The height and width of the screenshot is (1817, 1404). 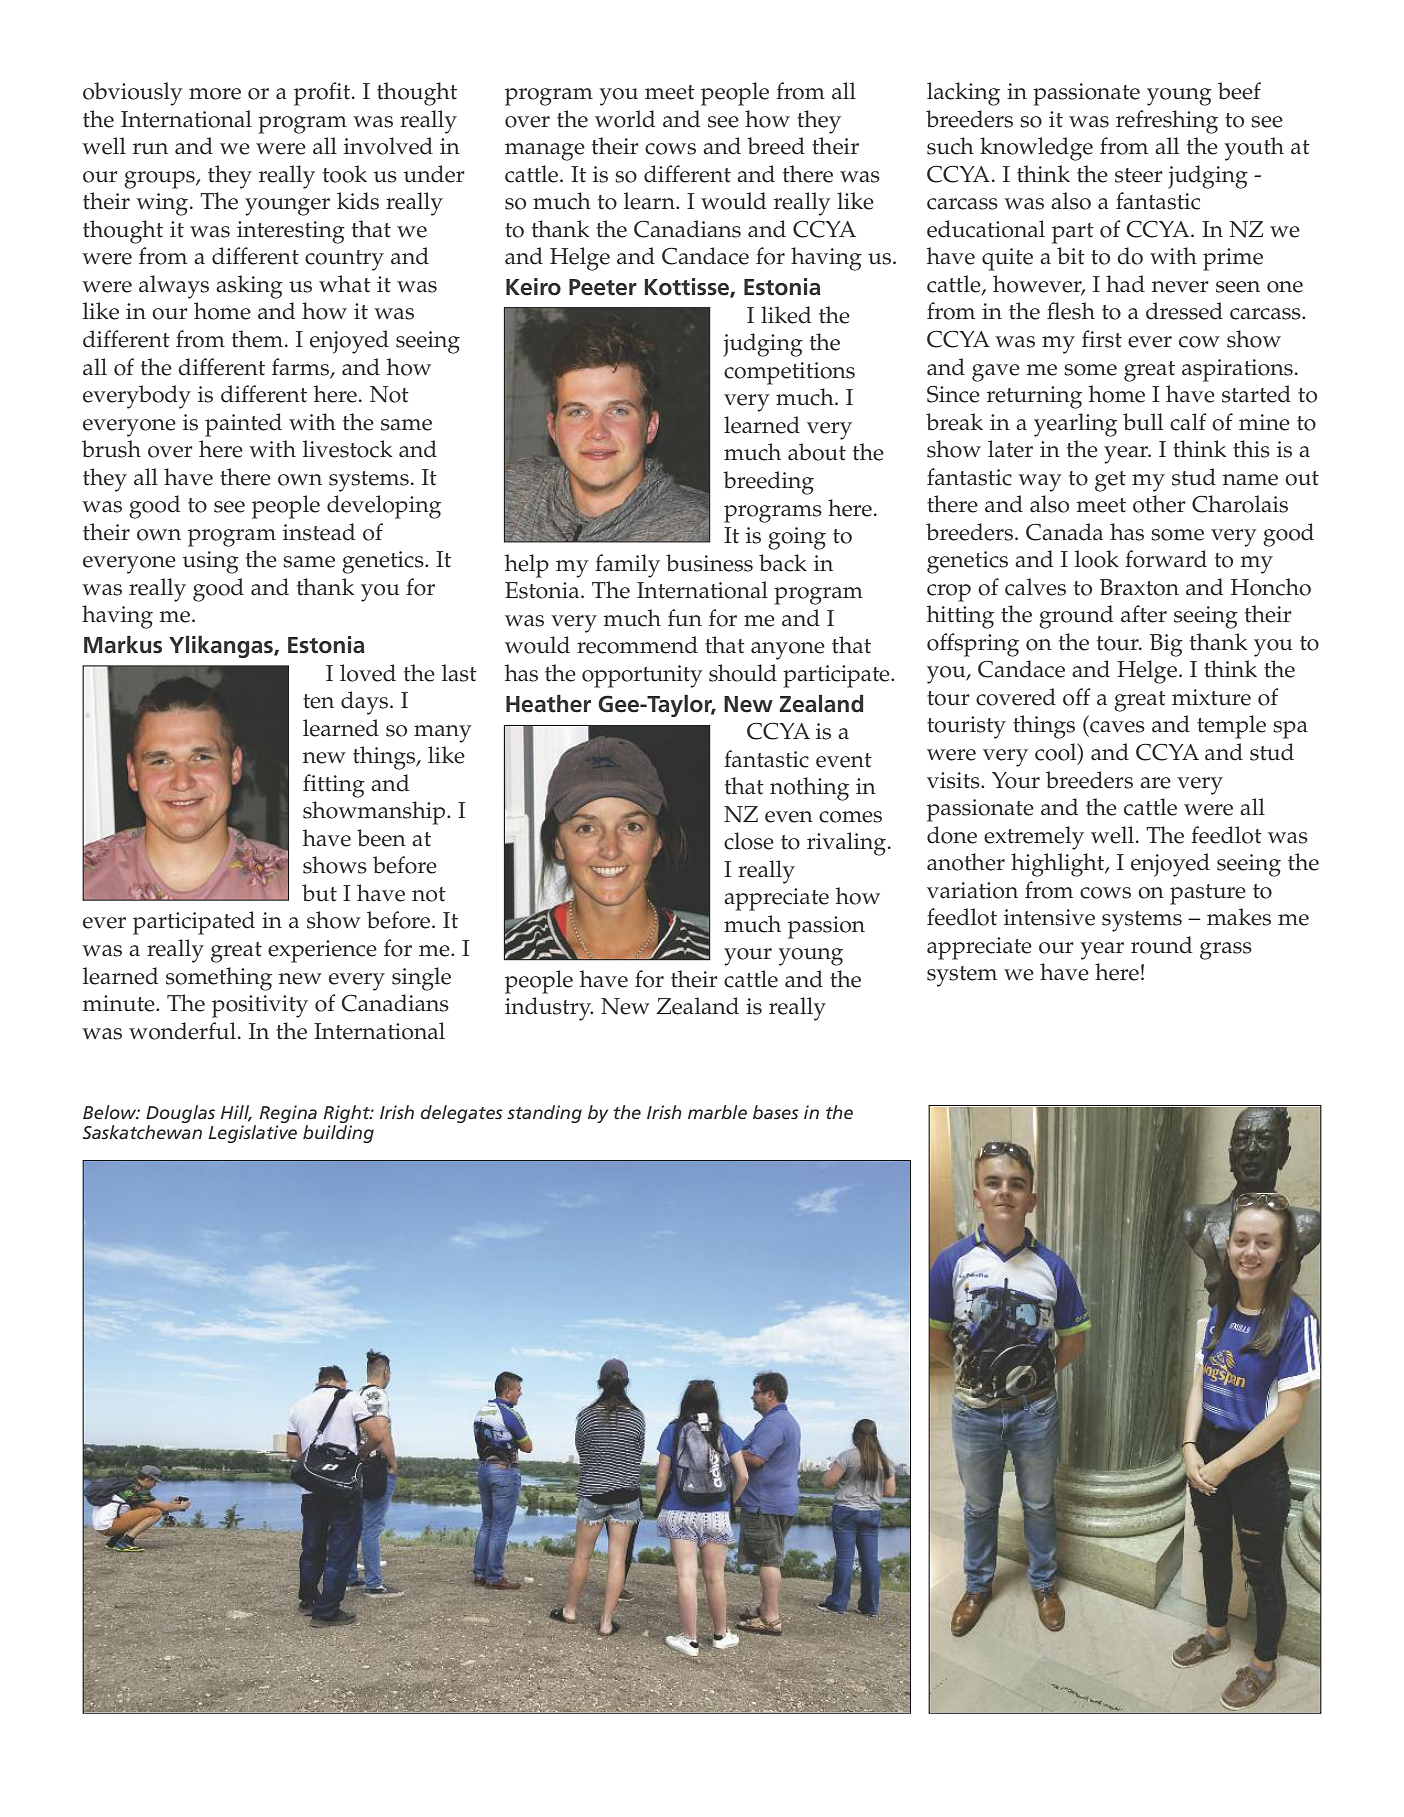 What do you see at coordinates (334, 786) in the screenshot?
I see `fitting` at bounding box center [334, 786].
